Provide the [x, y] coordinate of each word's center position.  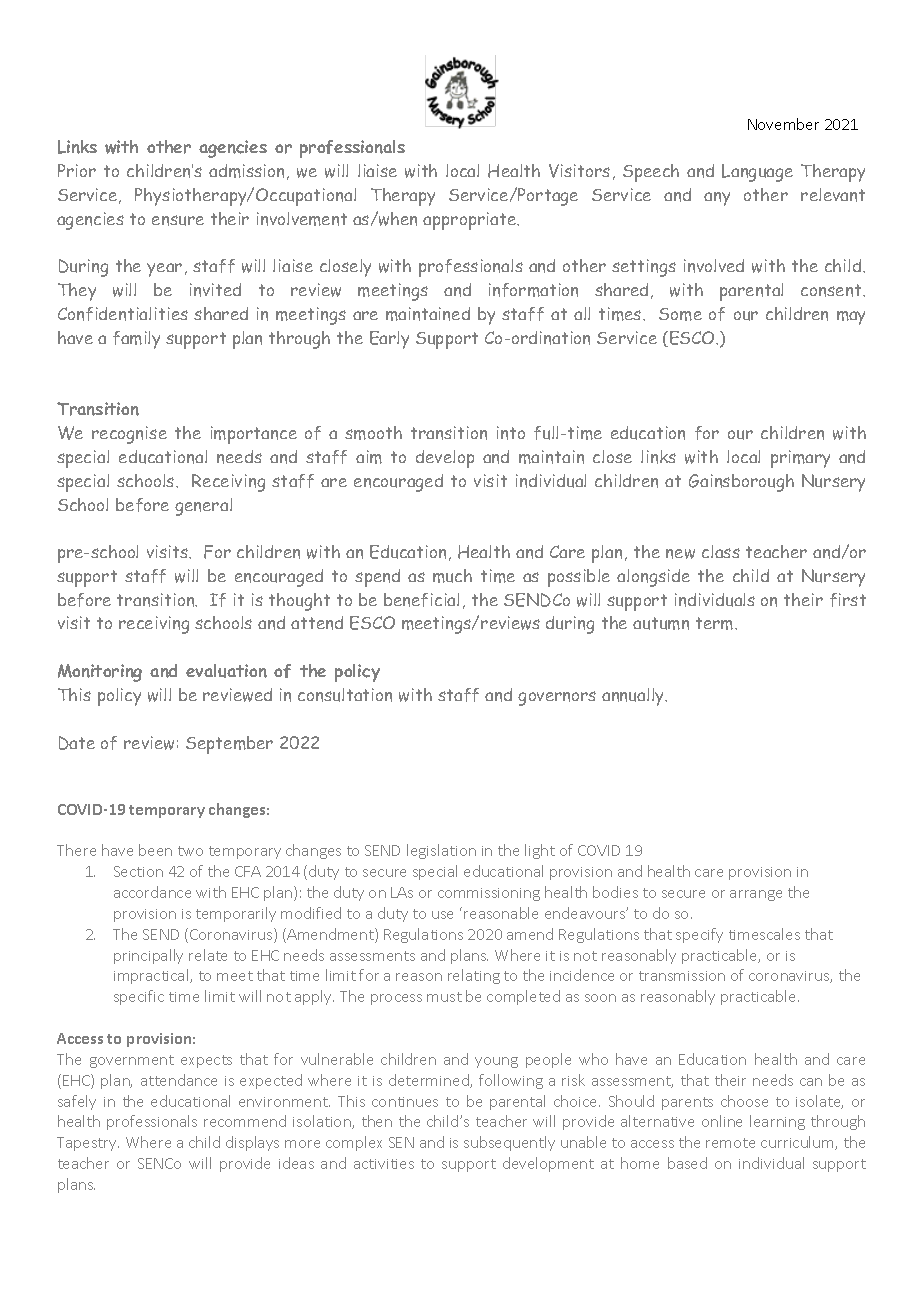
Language [757, 173]
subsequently [509, 1143]
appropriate [471, 221]
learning [777, 1122]
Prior [77, 170]
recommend [245, 1121]
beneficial [421, 600]
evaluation [226, 671]
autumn [661, 623]
